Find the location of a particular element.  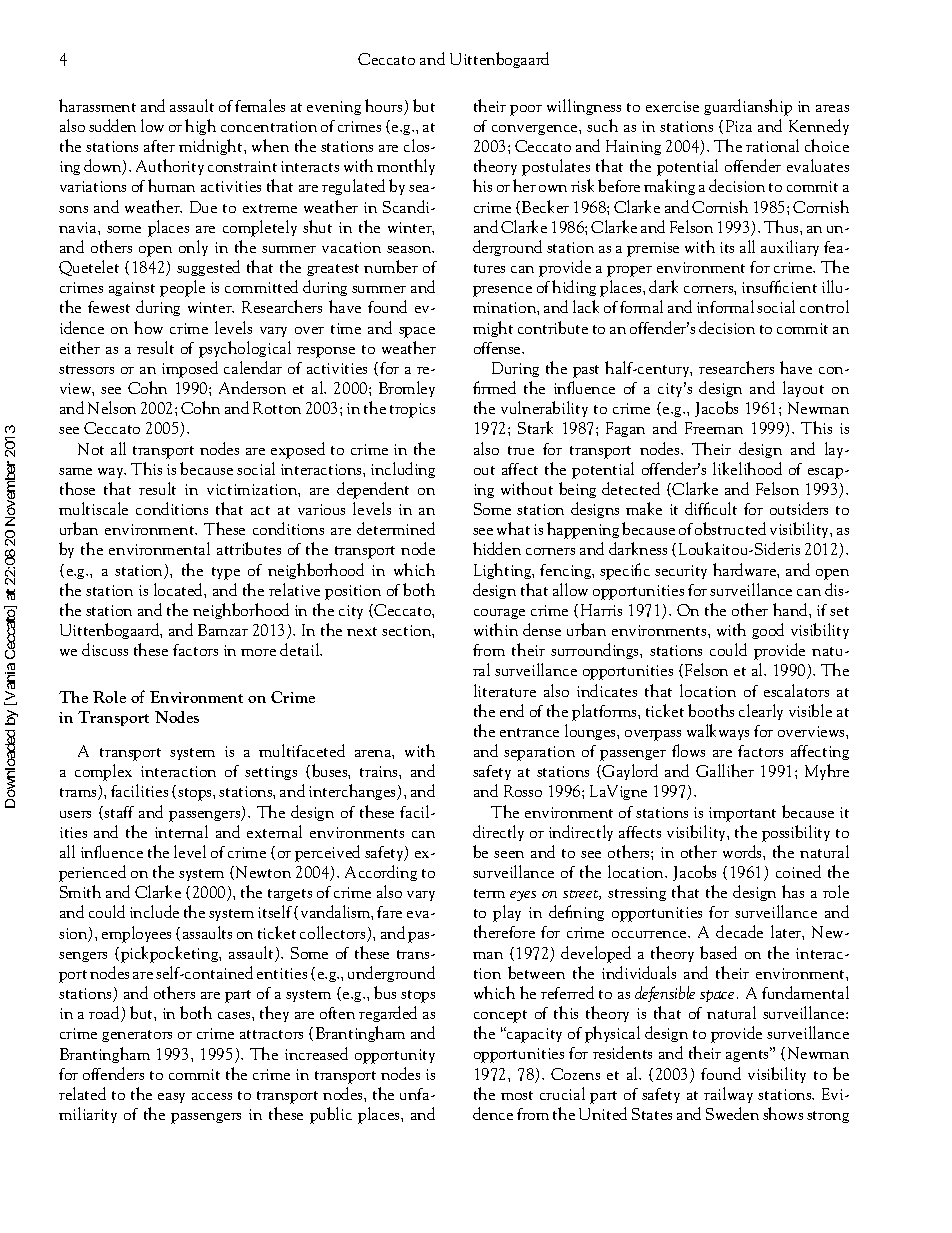

dense is located at coordinates (542, 629).
